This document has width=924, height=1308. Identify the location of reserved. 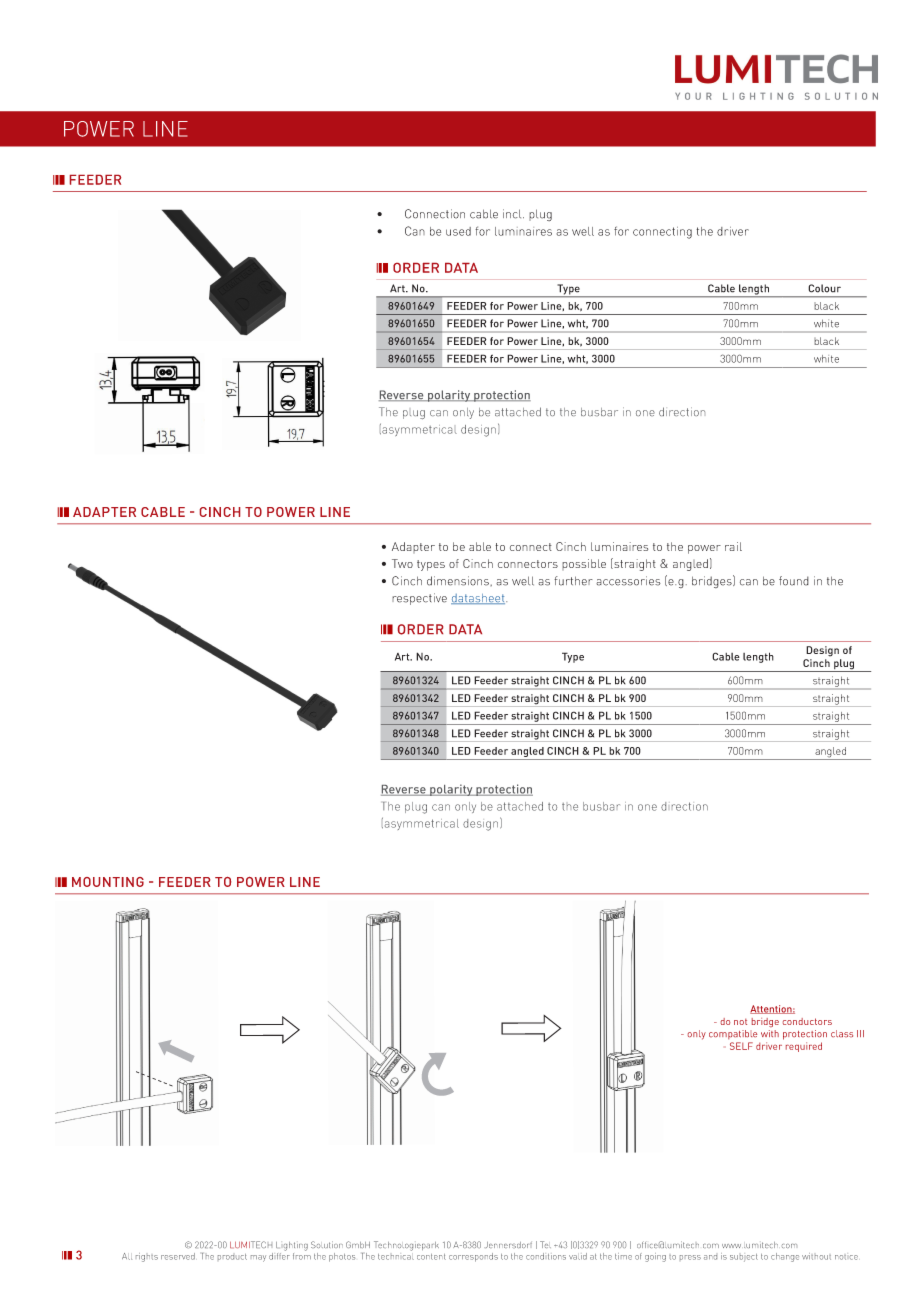
(178, 1256).
